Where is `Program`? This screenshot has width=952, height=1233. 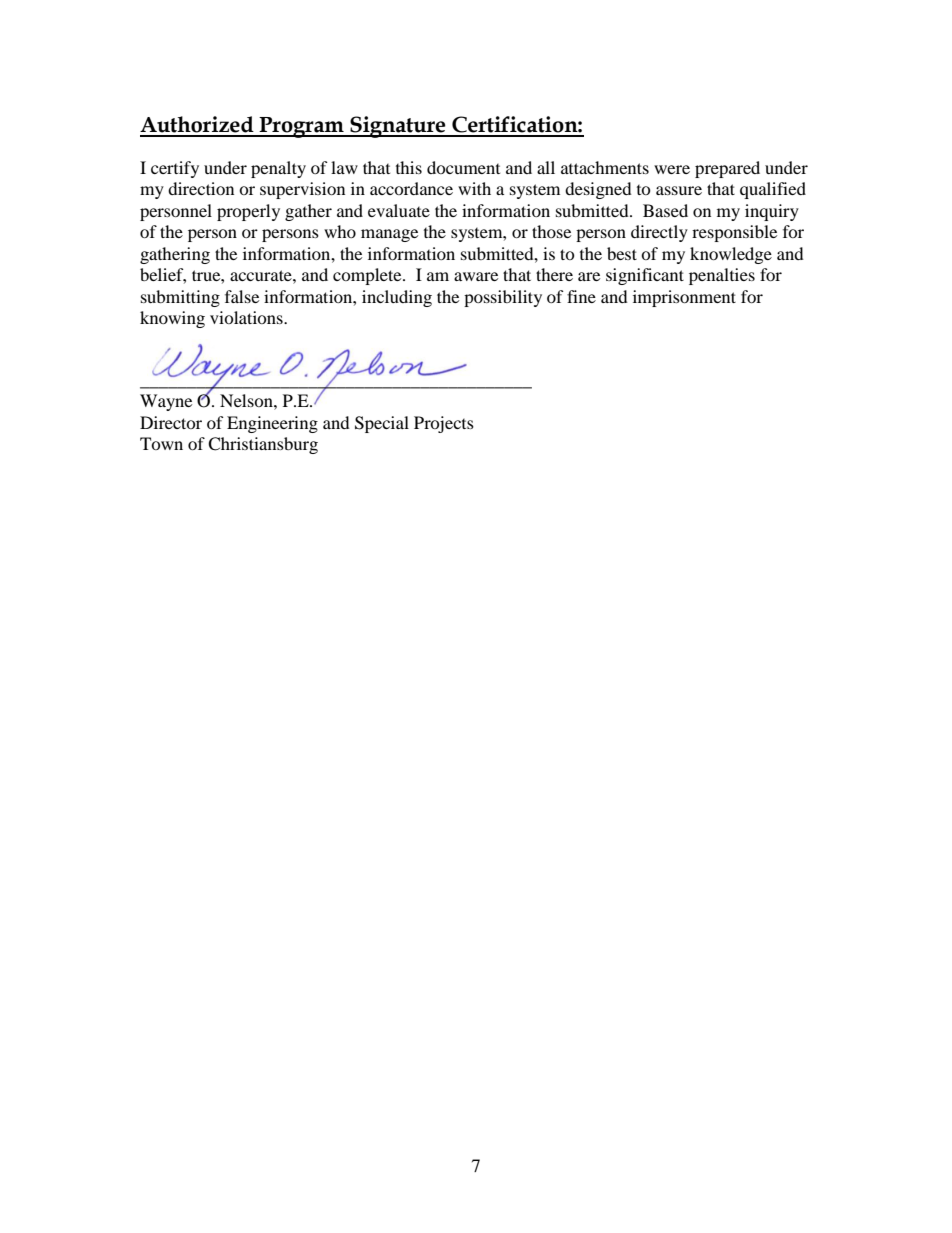
Program is located at coordinates (302, 127).
